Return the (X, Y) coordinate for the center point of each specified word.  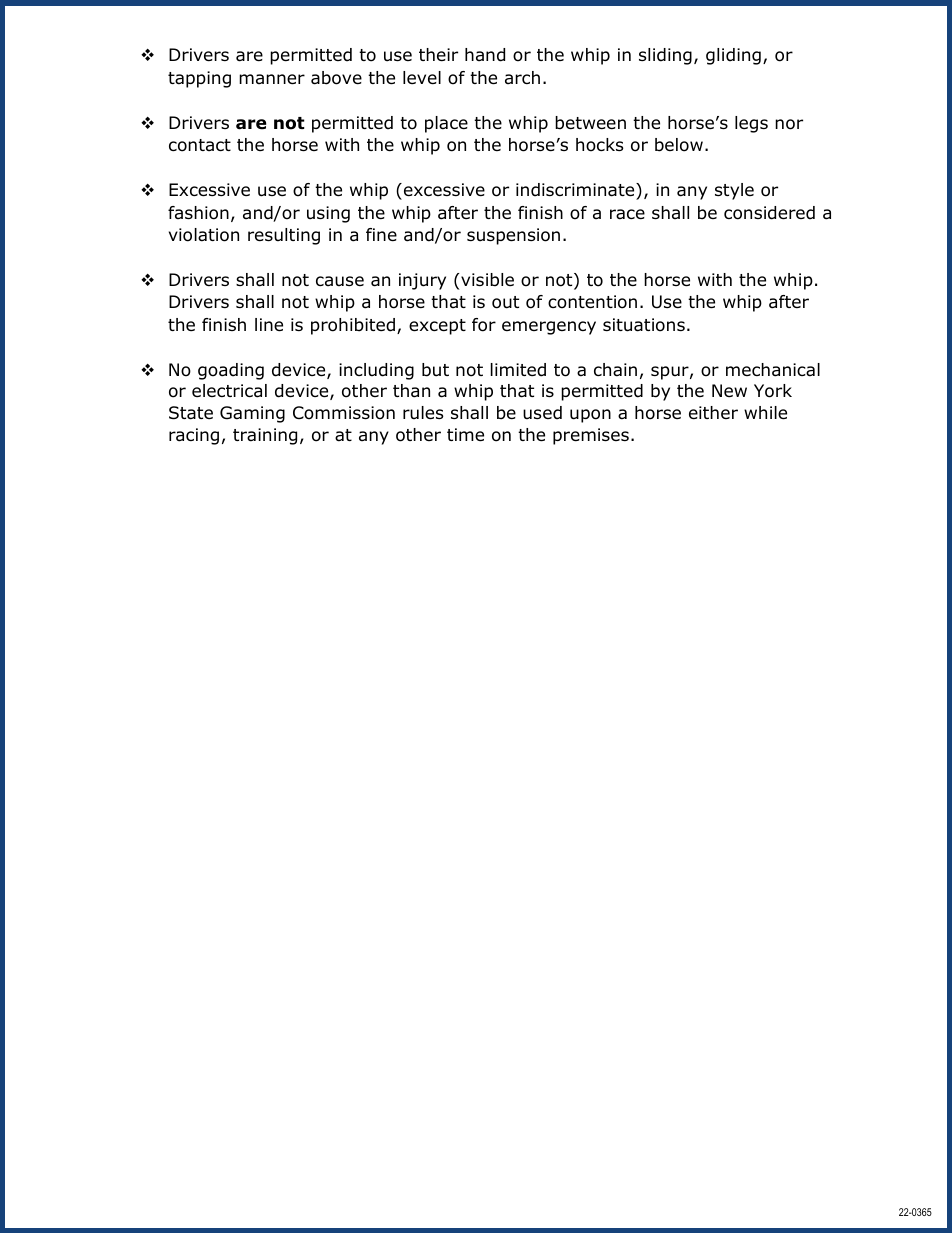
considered (769, 213)
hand (485, 55)
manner (272, 79)
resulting (284, 236)
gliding (733, 56)
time (465, 435)
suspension (513, 236)
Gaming (252, 414)
